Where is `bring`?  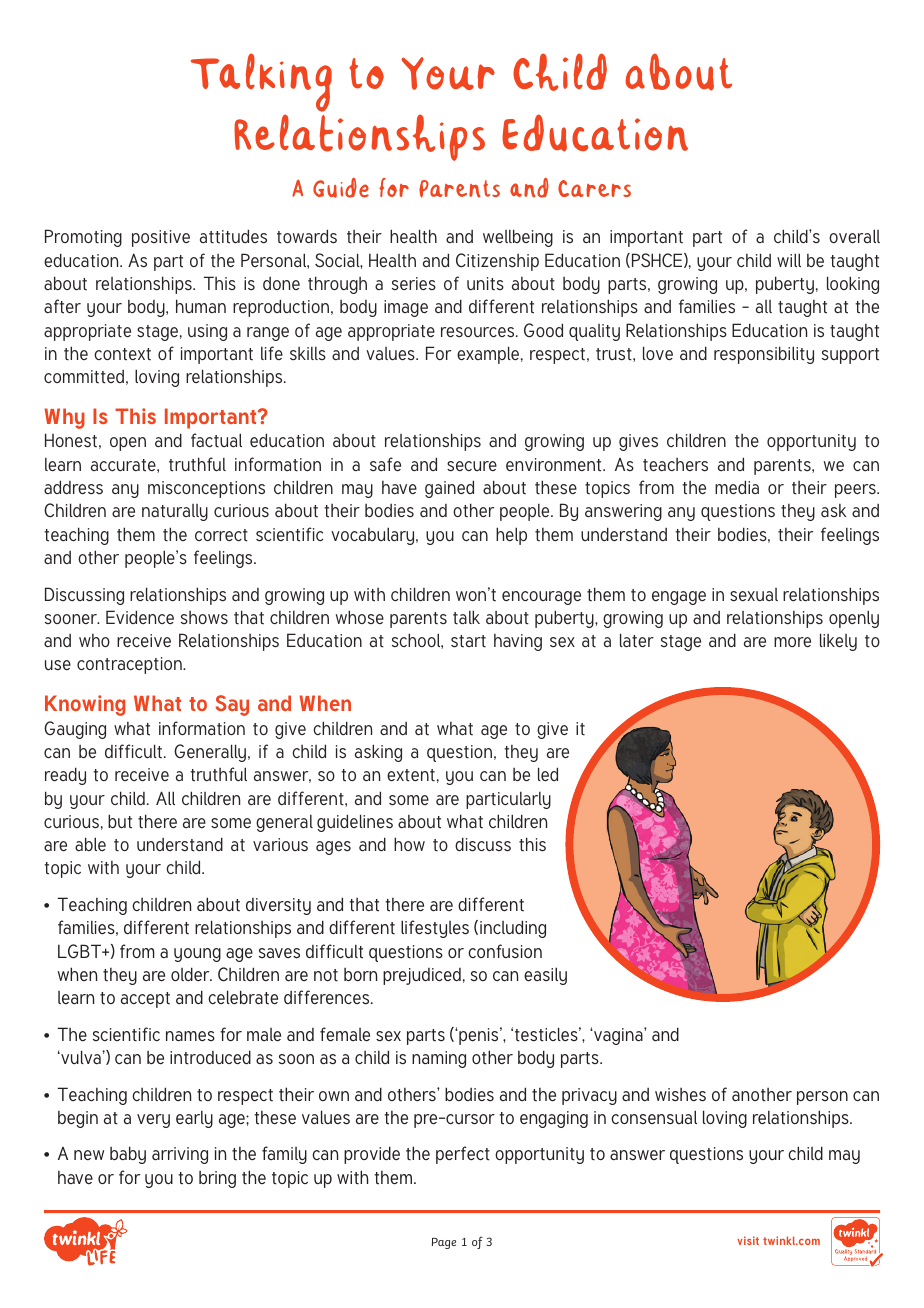 bring is located at coordinates (217, 1179).
